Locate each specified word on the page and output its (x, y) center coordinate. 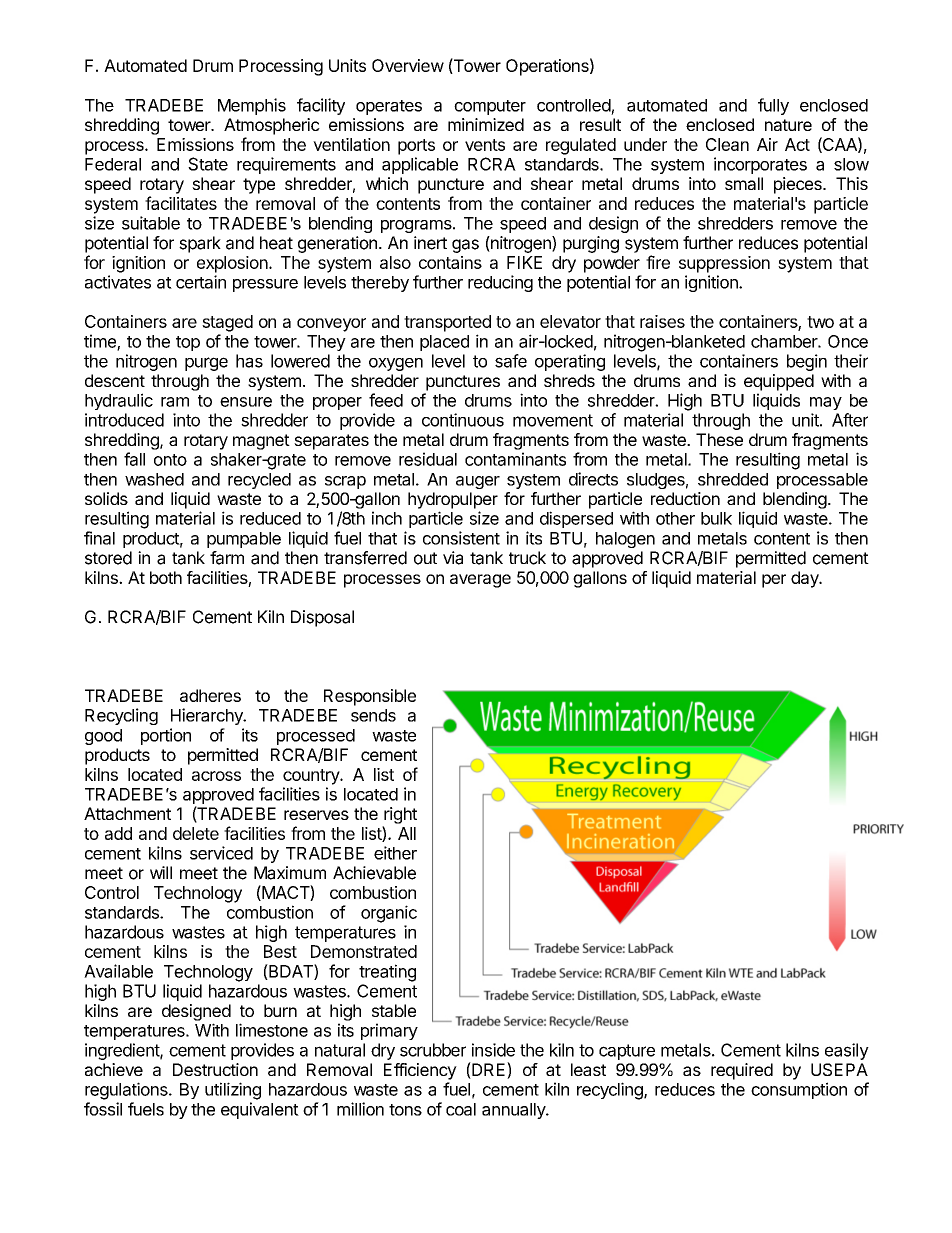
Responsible (370, 697)
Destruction (215, 1069)
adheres (210, 695)
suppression (724, 264)
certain (201, 282)
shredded (733, 479)
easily (847, 1051)
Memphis (252, 106)
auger (478, 482)
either (395, 853)
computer (490, 107)
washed (154, 479)
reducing (500, 283)
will (161, 872)
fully (773, 106)
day (806, 579)
